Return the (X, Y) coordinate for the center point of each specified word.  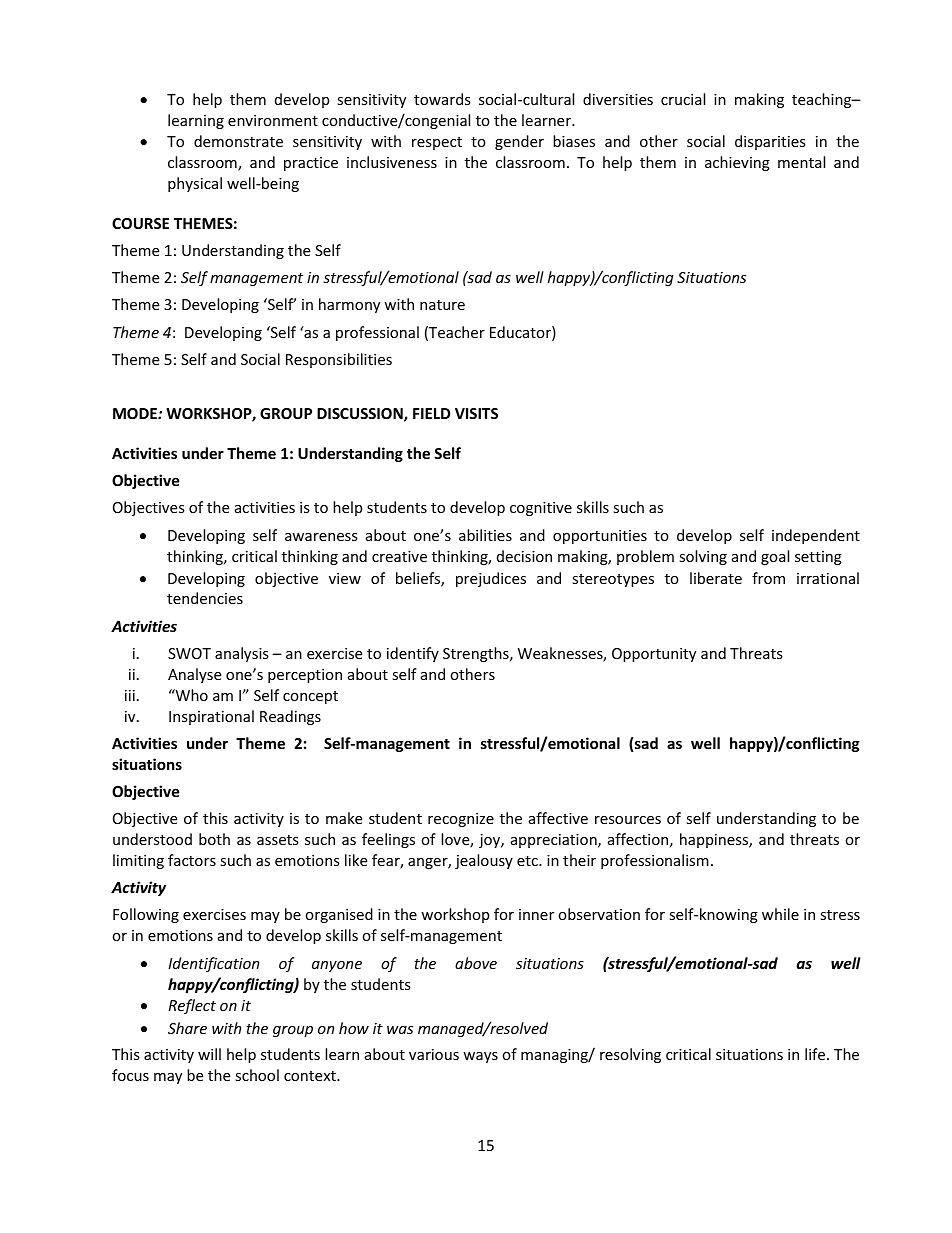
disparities (770, 142)
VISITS (476, 413)
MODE (136, 413)
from (768, 578)
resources (628, 820)
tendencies (205, 598)
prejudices (491, 579)
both (214, 839)
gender (519, 142)
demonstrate (238, 141)
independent (816, 536)
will (209, 1054)
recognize (461, 820)
